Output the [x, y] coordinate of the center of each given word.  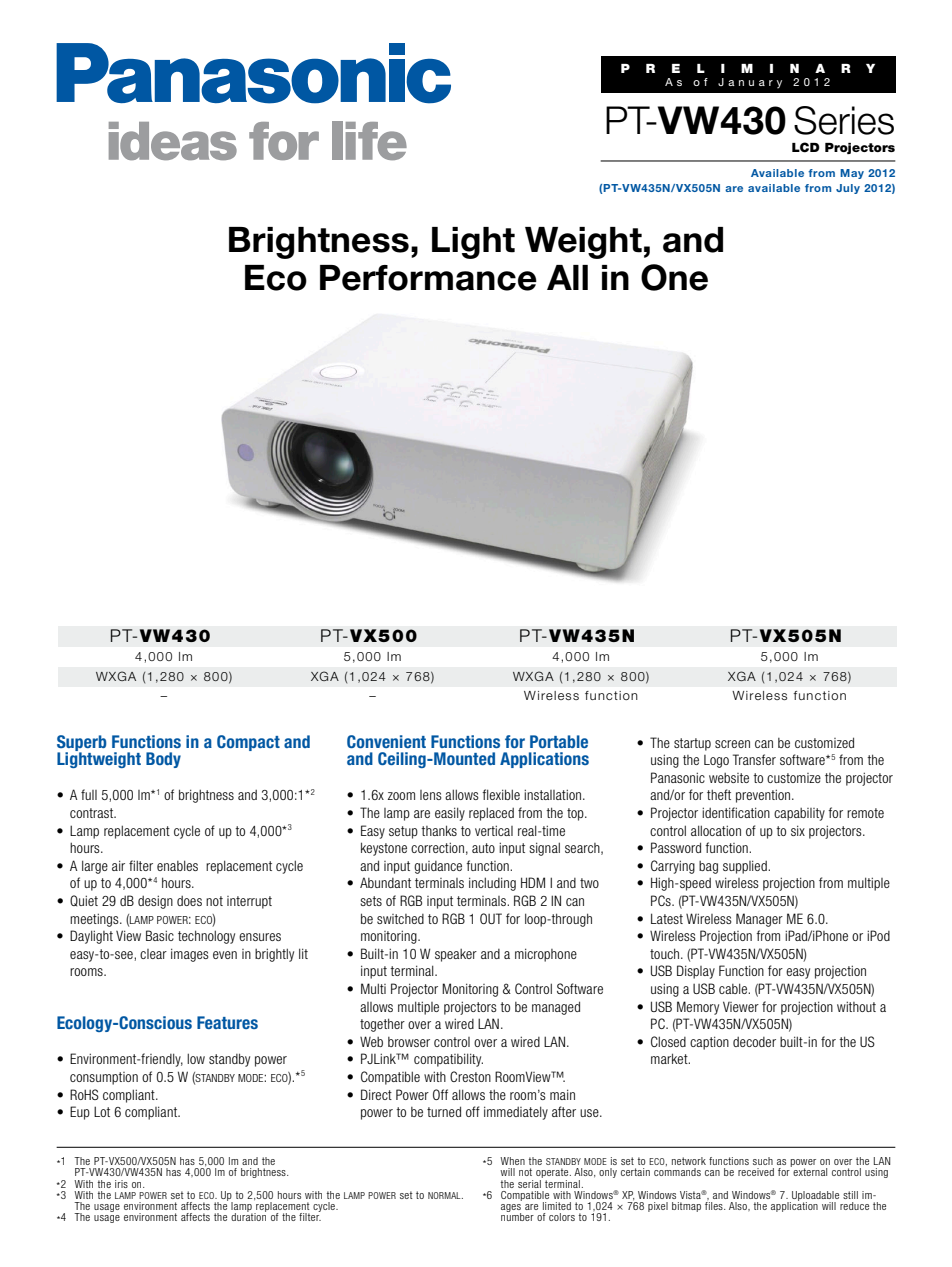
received [756, 1172]
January [750, 83]
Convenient [386, 741]
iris [121, 1184]
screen [732, 744]
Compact [248, 743]
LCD [806, 147]
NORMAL [445, 1195]
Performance [428, 278]
